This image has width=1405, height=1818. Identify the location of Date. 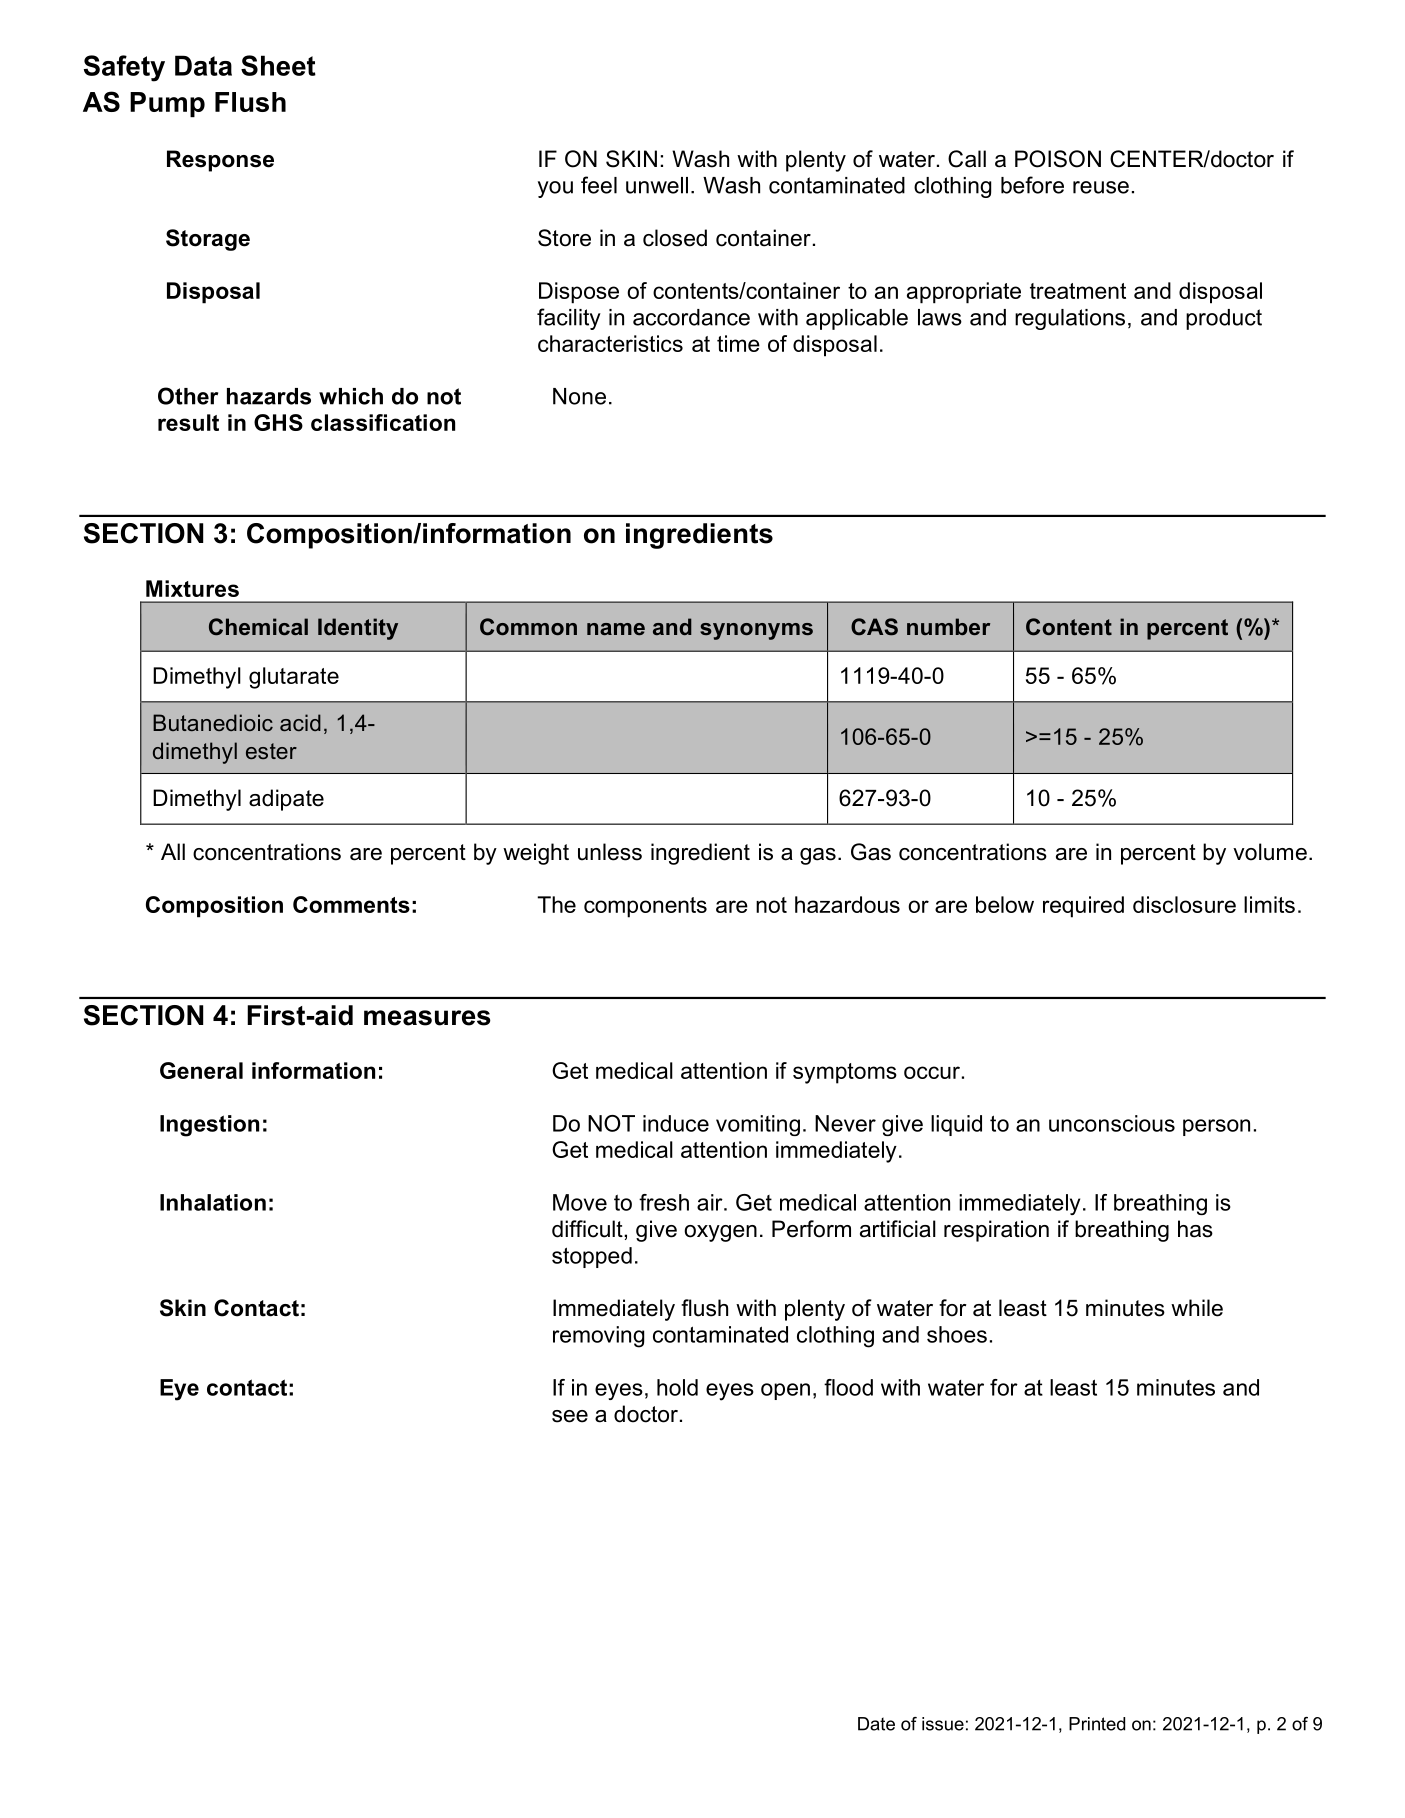
(876, 1724).
